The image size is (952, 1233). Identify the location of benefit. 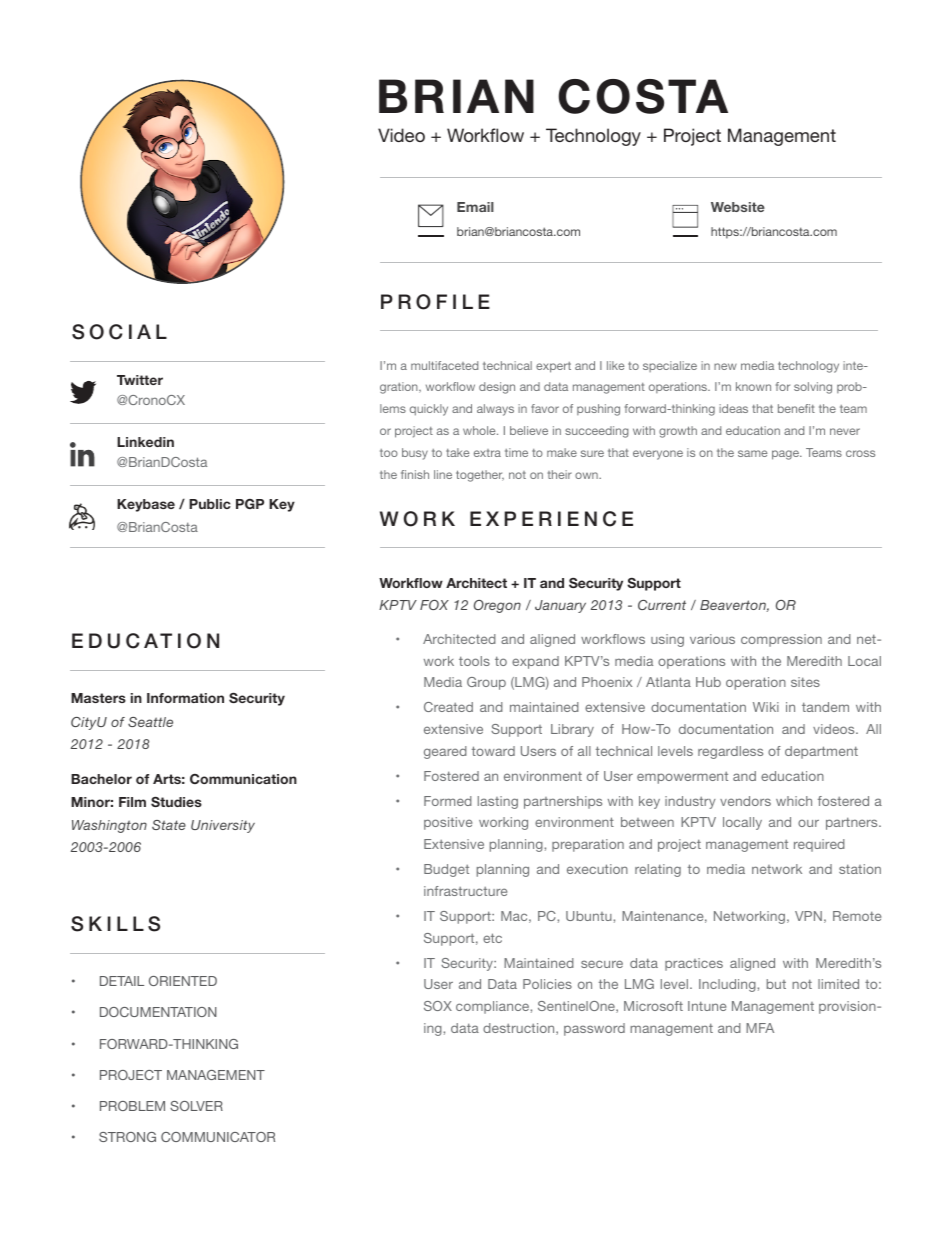
(796, 408).
